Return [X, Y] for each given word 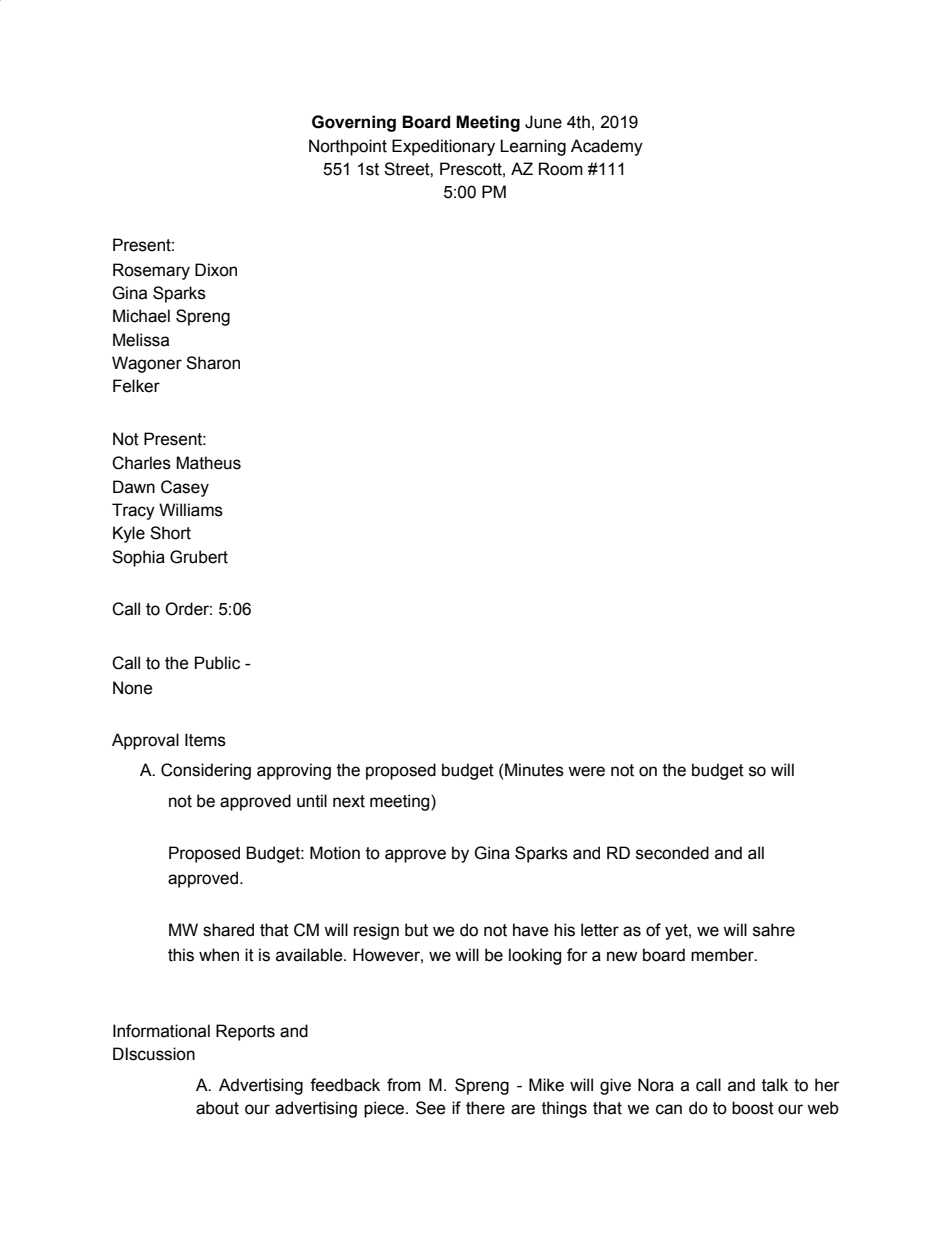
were [586, 771]
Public [217, 663]
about [217, 1108]
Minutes [534, 770]
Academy [607, 147]
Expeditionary [443, 147]
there [485, 1108]
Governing [354, 123]
